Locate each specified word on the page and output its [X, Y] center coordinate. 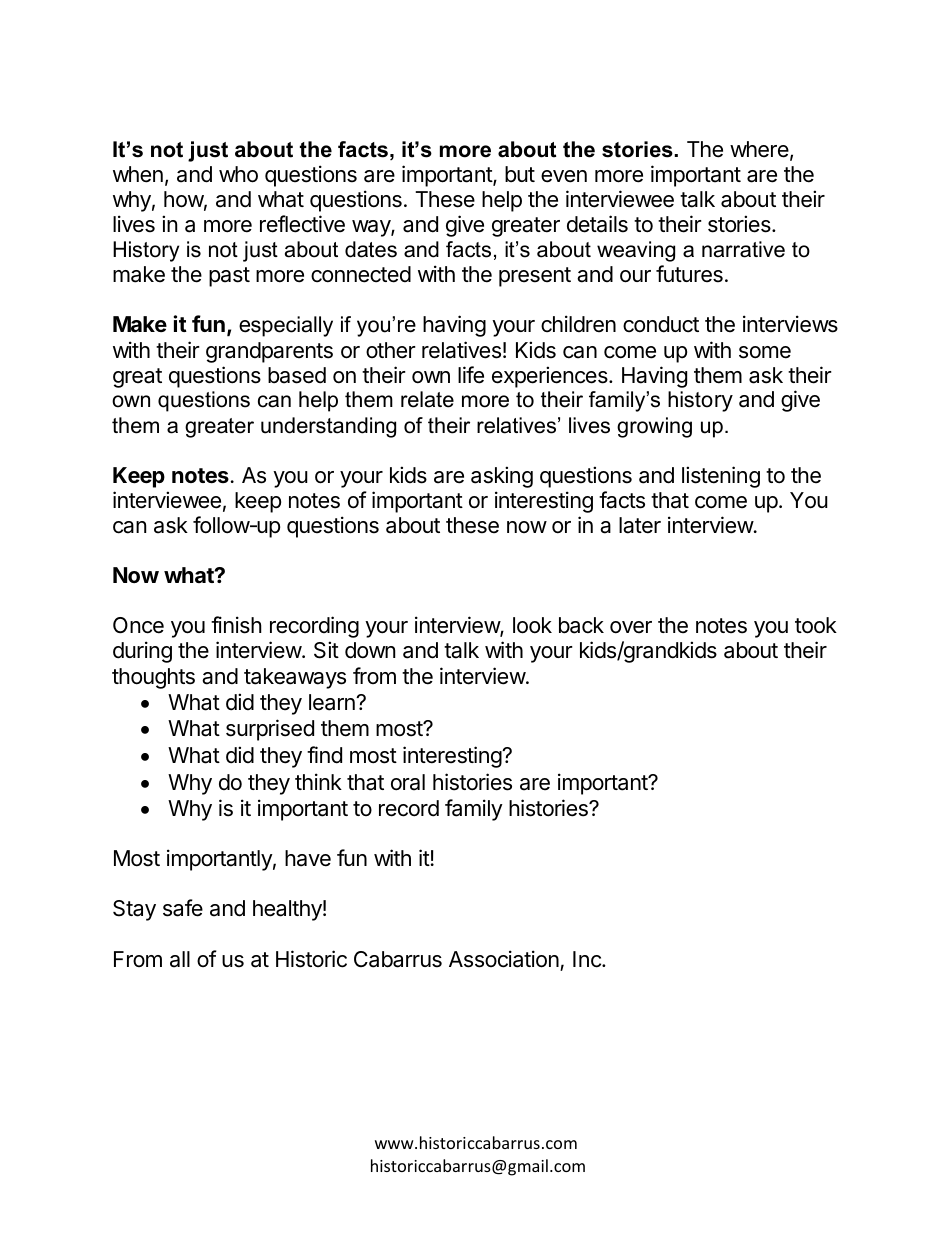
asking [502, 477]
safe [183, 908]
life [471, 375]
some [765, 352]
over [631, 627]
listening [721, 477]
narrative [743, 249]
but [520, 174]
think [318, 781]
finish [236, 625]
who [238, 174]
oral [408, 782]
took [816, 625]
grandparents [269, 352]
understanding [328, 427]
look [532, 625]
